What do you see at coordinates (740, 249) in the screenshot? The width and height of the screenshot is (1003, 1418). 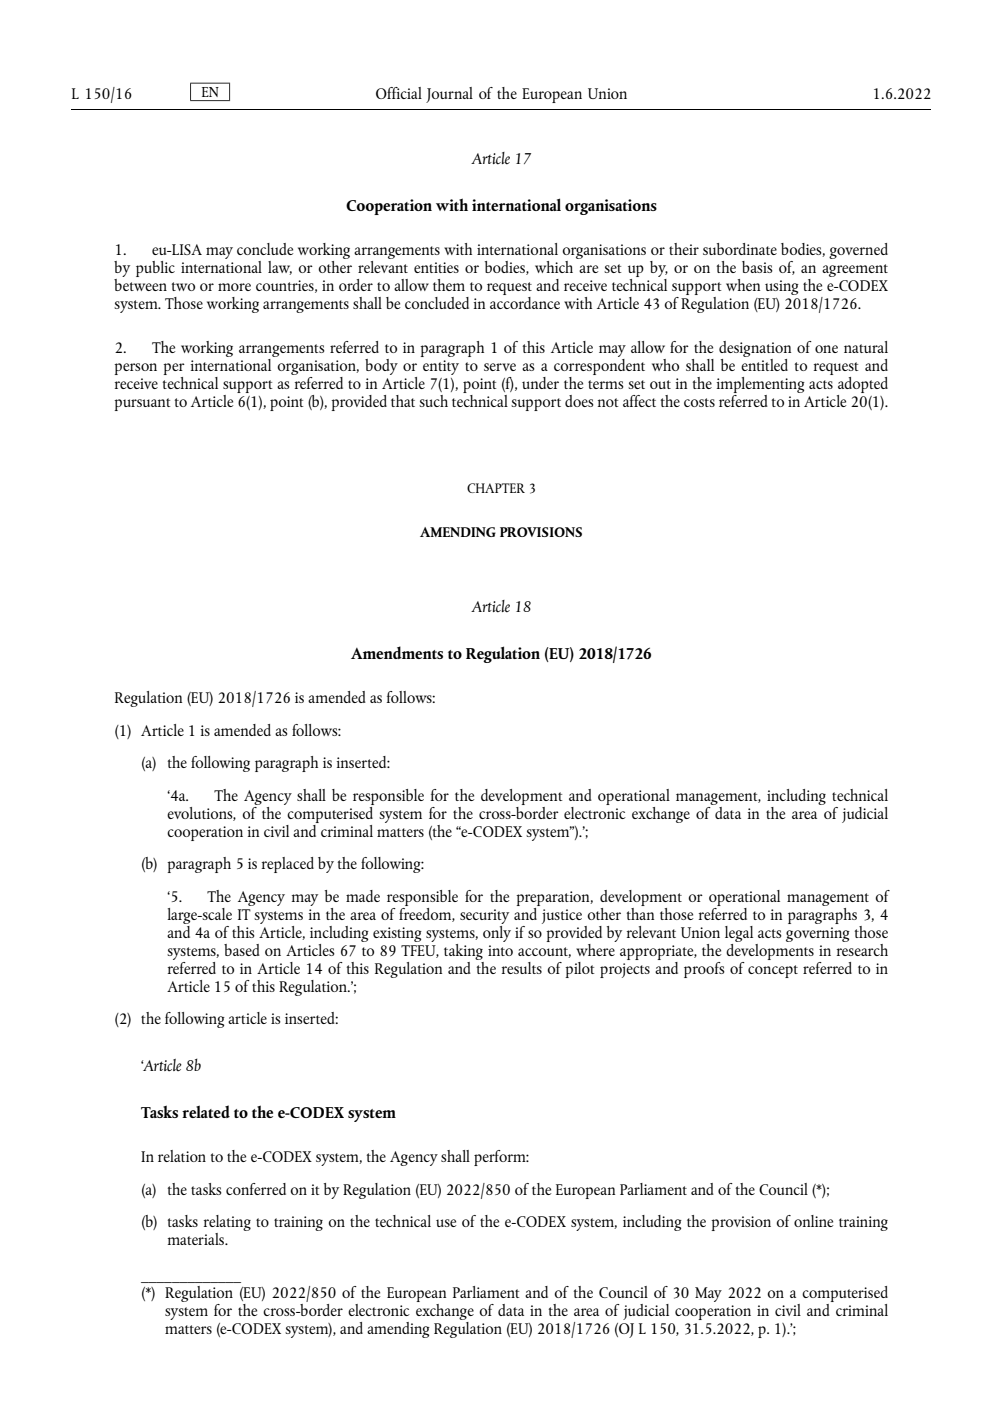 I see `subordinate` at bounding box center [740, 249].
